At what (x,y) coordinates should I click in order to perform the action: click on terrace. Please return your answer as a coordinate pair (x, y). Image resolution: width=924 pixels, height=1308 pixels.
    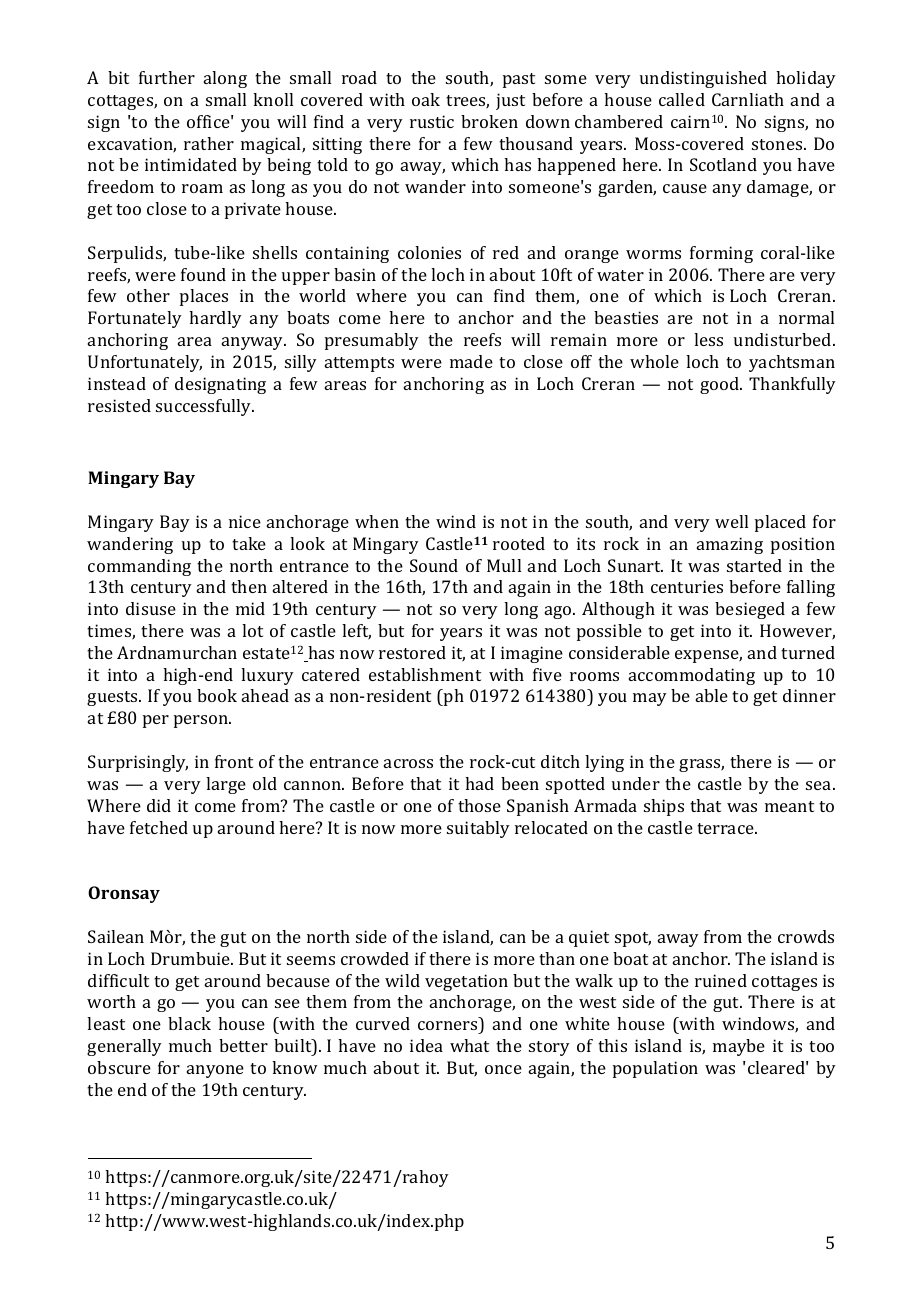
    Looking at the image, I should click on (726, 828).
